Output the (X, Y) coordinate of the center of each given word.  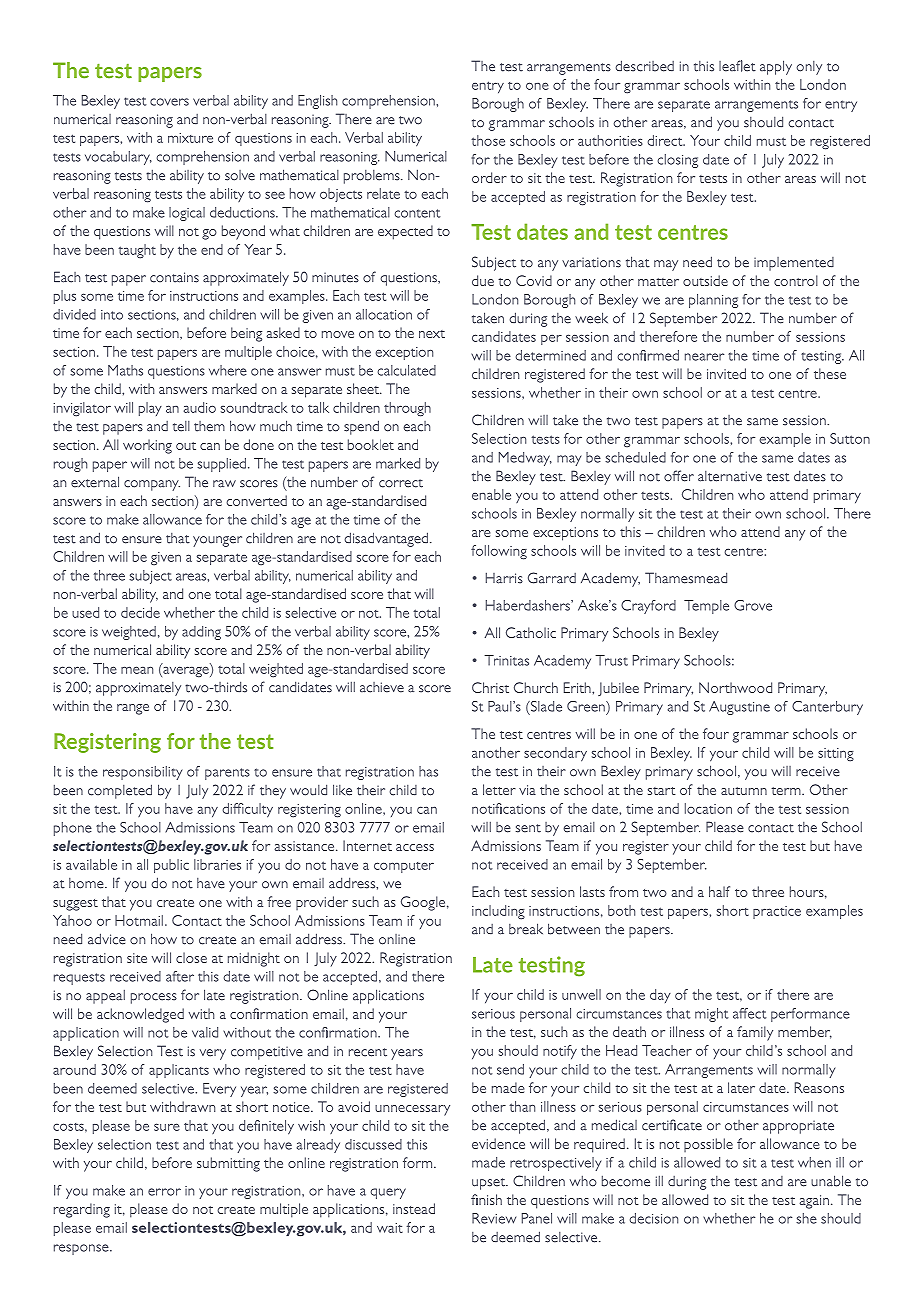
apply (776, 67)
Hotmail (139, 920)
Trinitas (506, 660)
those (488, 140)
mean (137, 670)
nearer (704, 357)
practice (777, 912)
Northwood (735, 687)
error (164, 1192)
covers (169, 102)
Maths (125, 370)
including (498, 912)
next (432, 334)
